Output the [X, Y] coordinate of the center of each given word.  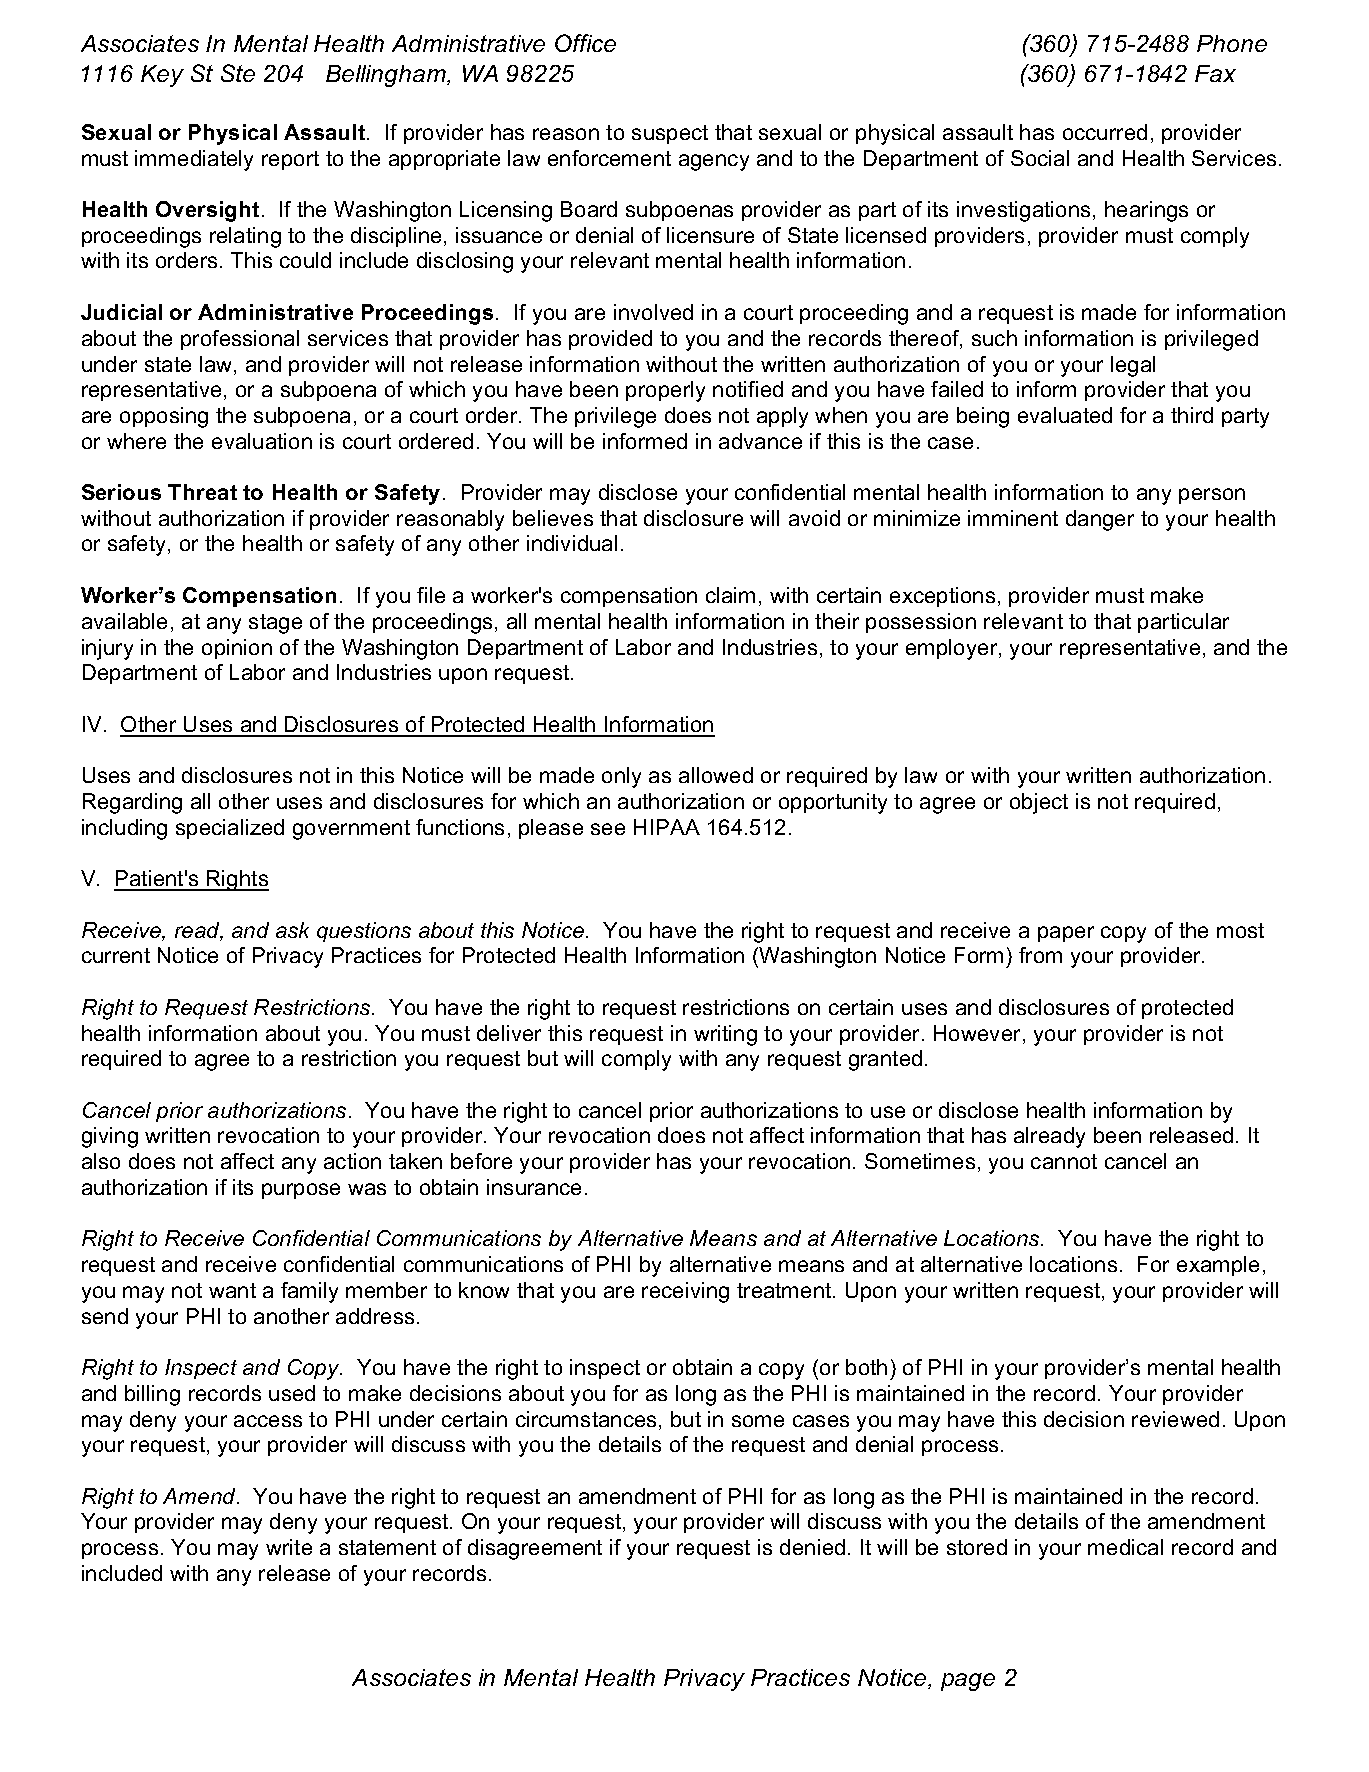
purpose [301, 1191]
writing [725, 1035]
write [289, 1547]
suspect [670, 134]
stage [275, 624]
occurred [1105, 132]
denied [812, 1547]
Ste [238, 73]
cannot [1064, 1161]
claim [730, 595]
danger [1100, 520]
